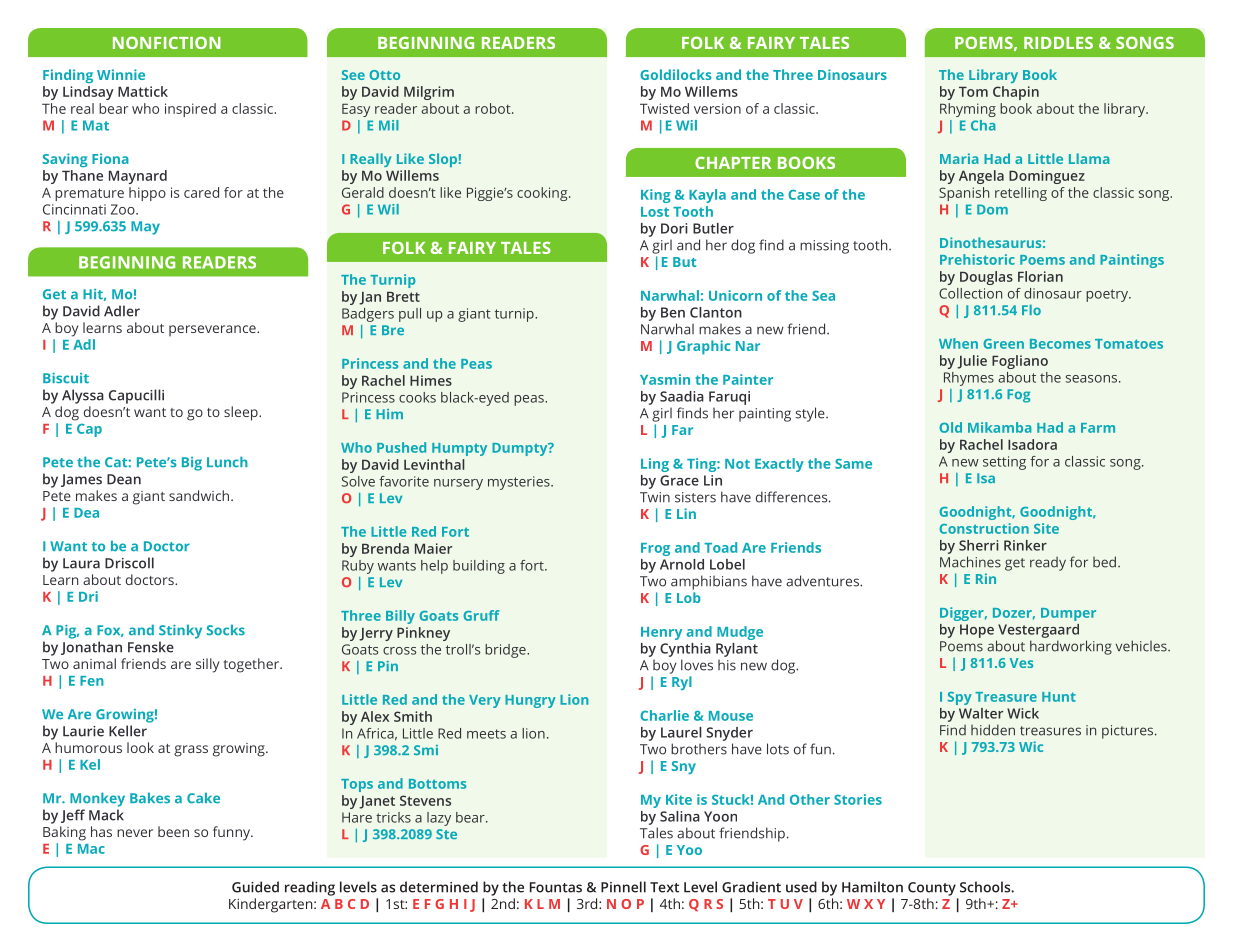  What do you see at coordinates (664, 715) in the page?
I see `Charlie` at bounding box center [664, 715].
